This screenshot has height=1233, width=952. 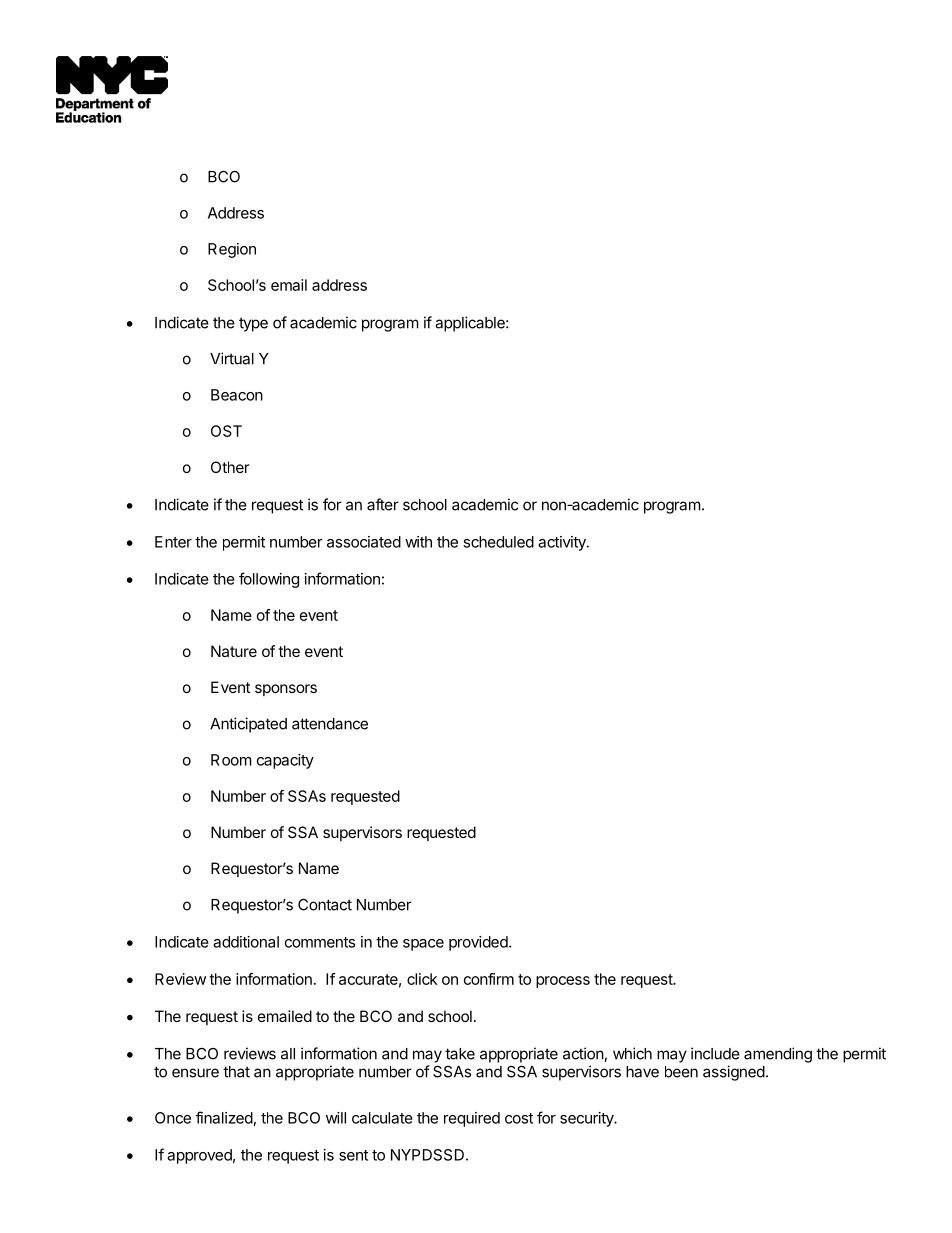 I want to click on type, so click(x=253, y=324).
